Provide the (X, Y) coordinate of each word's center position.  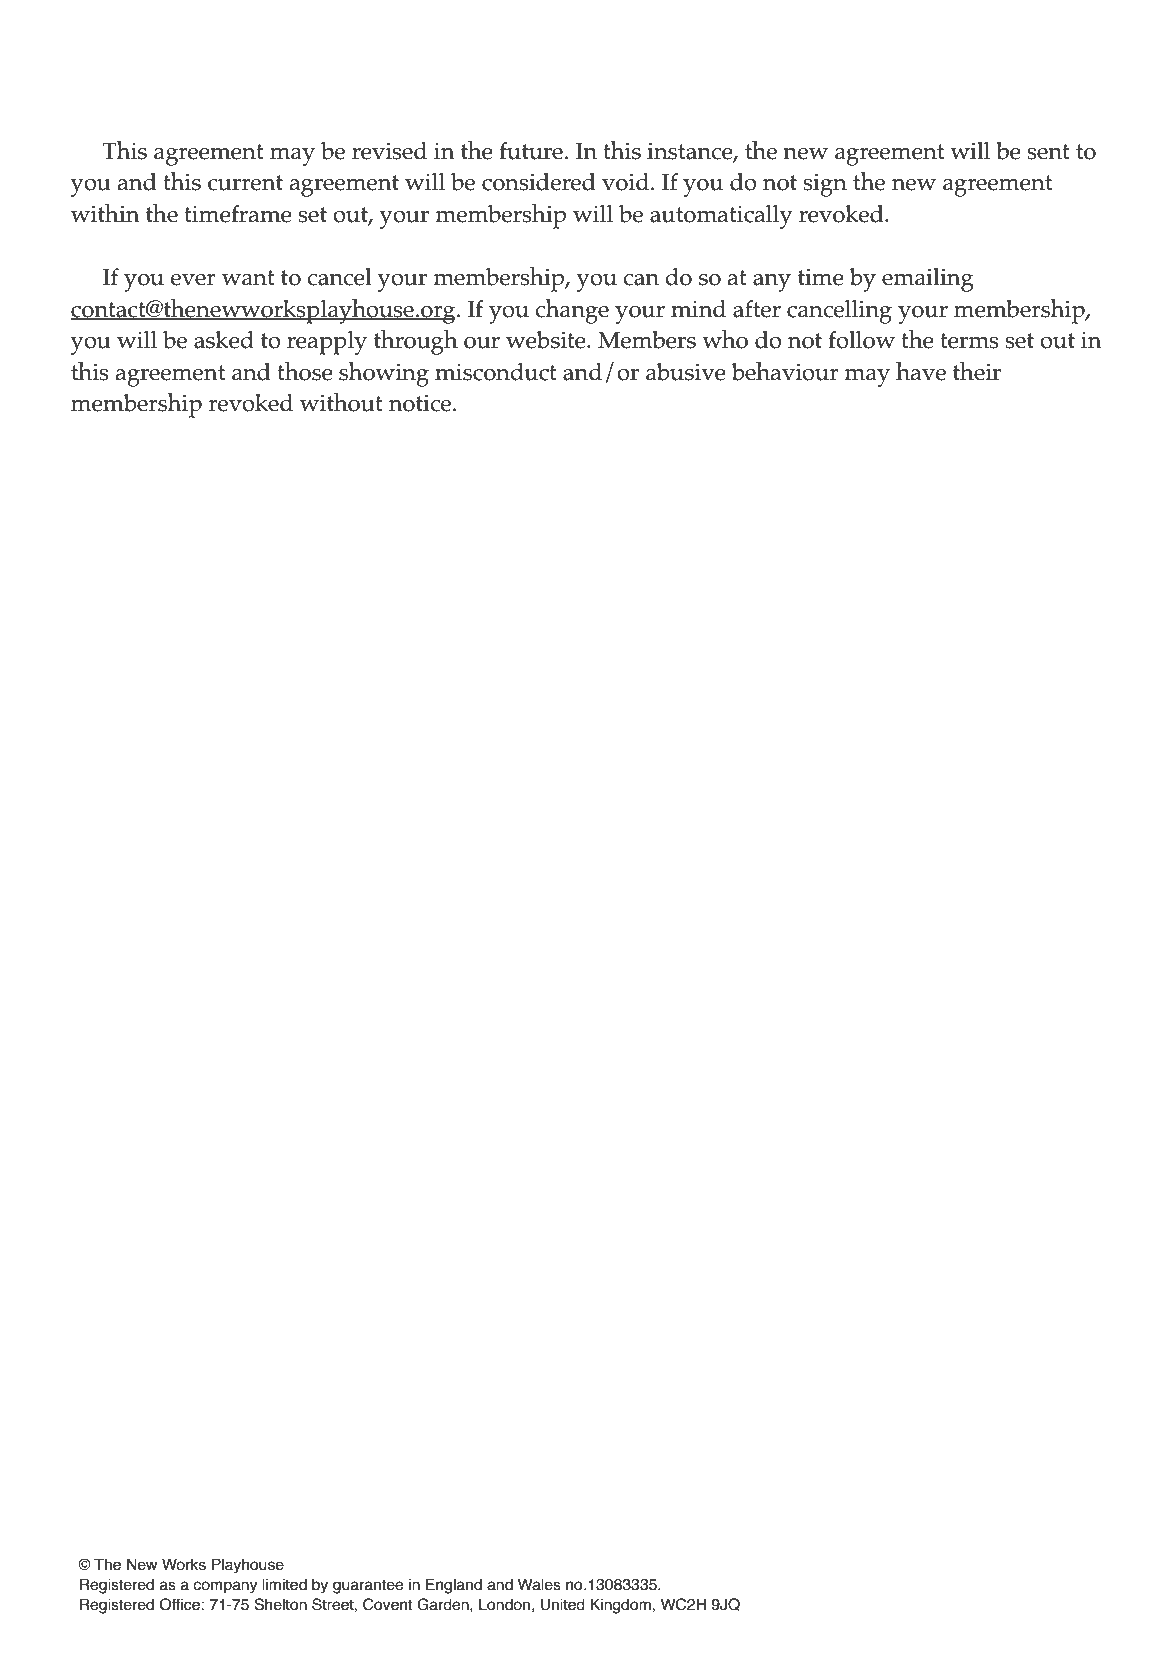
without (341, 402)
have (921, 371)
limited (284, 1584)
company (225, 1587)
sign (825, 185)
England (454, 1586)
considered (539, 182)
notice (421, 403)
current (245, 183)
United (563, 1604)
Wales (539, 1584)
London (504, 1604)
